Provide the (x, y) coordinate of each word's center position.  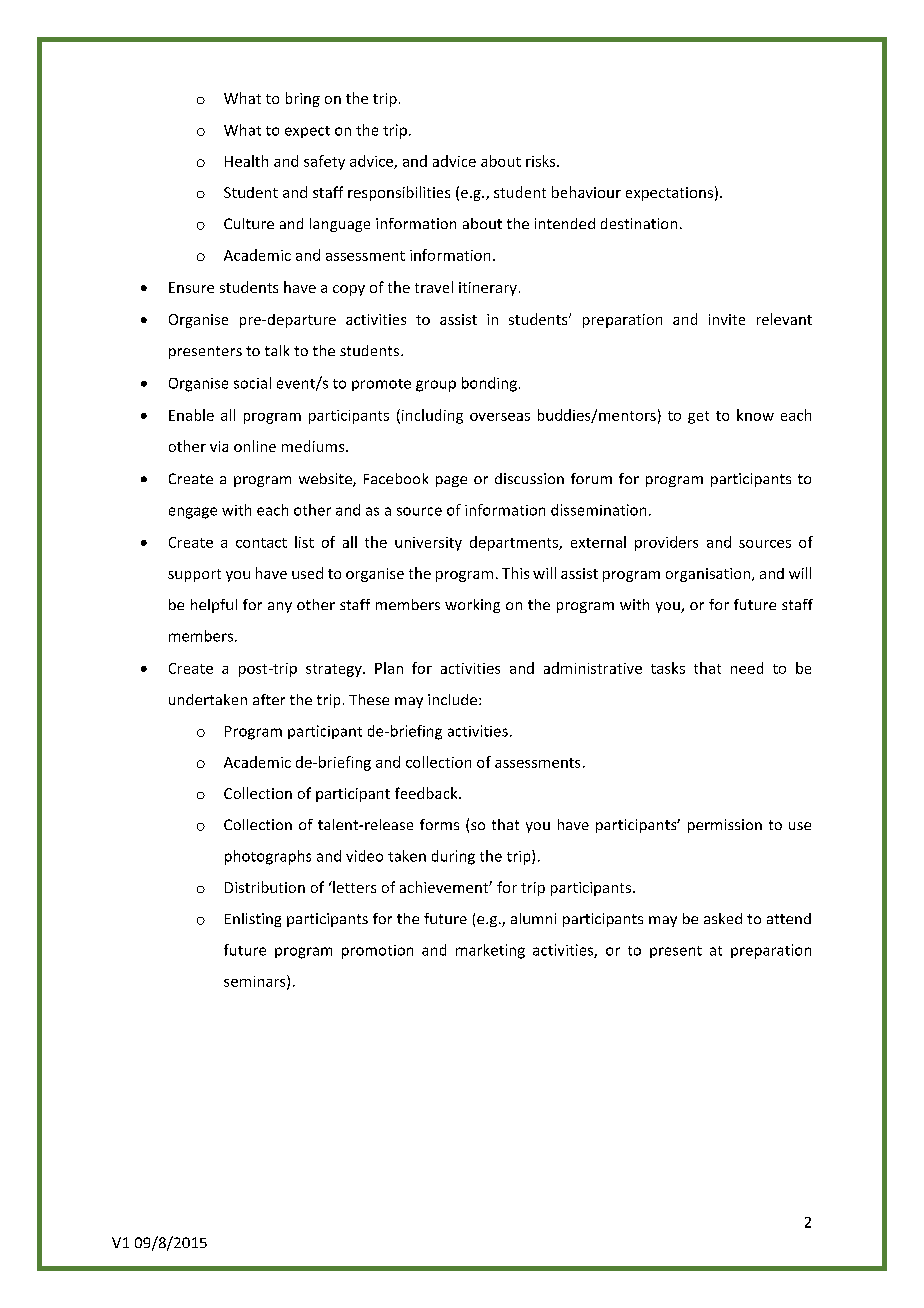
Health (246, 161)
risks (542, 161)
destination (639, 223)
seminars (256, 982)
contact (261, 543)
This (515, 573)
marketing (490, 951)
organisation (709, 575)
